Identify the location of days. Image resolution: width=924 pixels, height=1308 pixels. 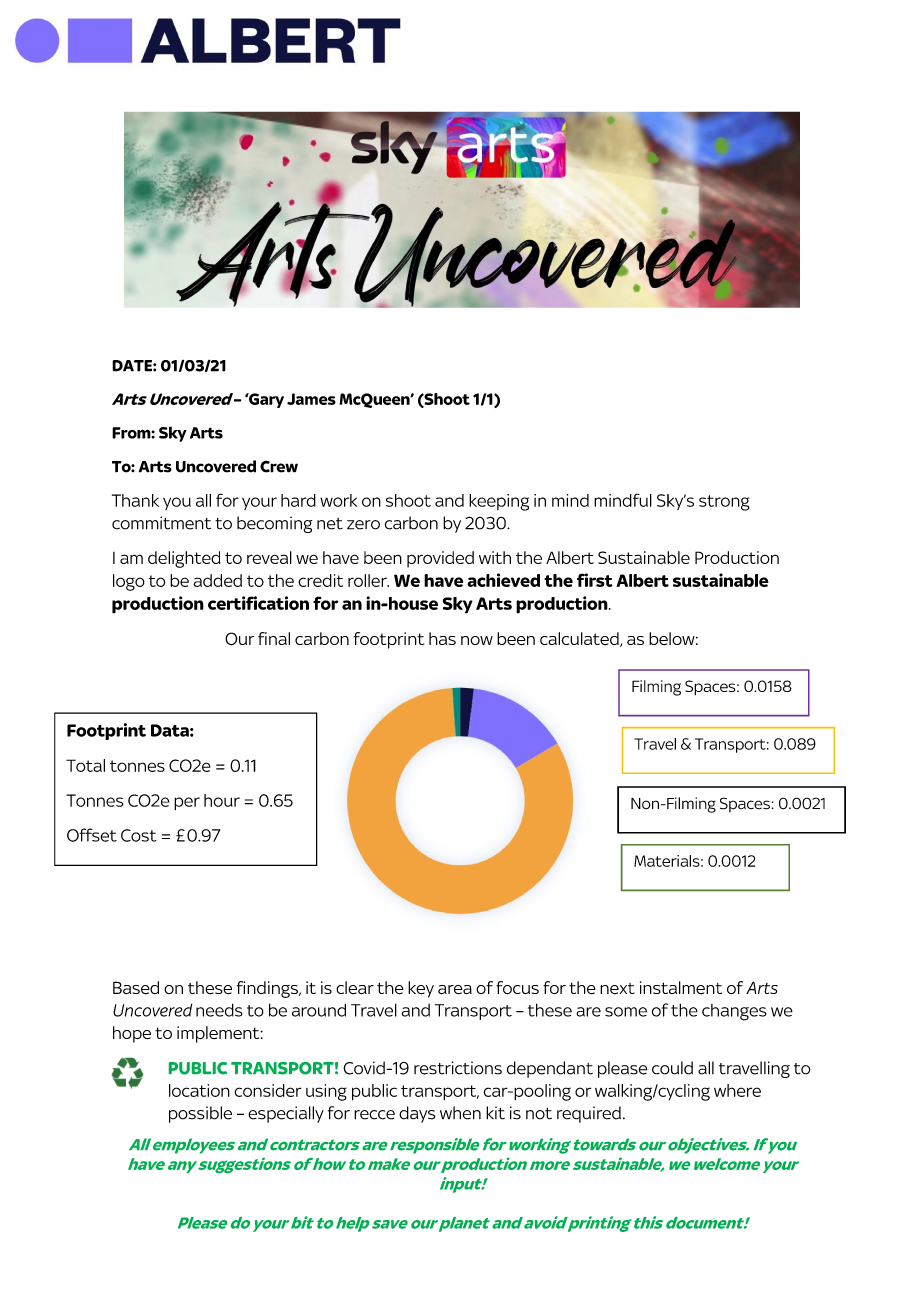
(417, 1114).
